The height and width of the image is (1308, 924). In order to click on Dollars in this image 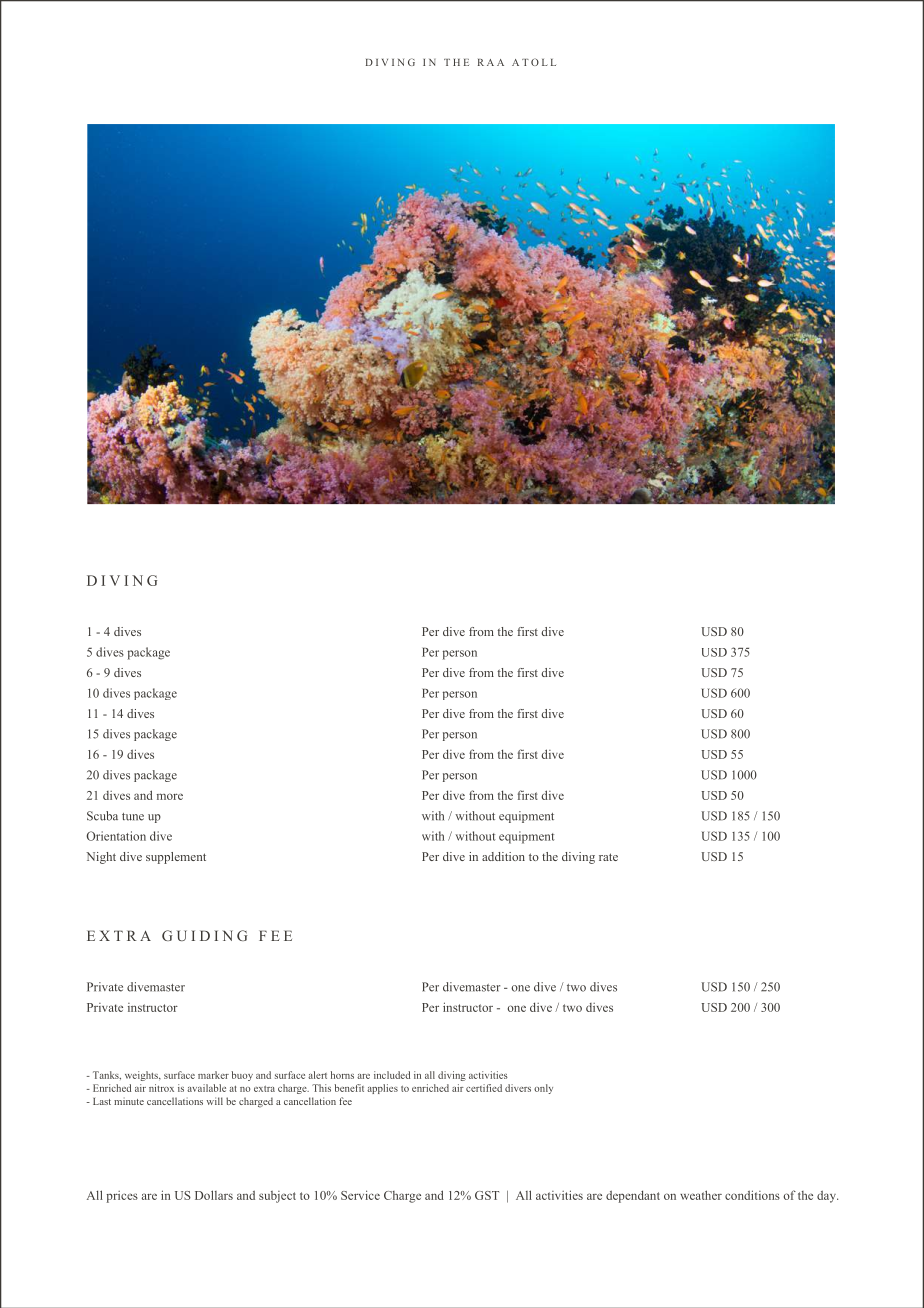, I will do `click(214, 1195)`.
